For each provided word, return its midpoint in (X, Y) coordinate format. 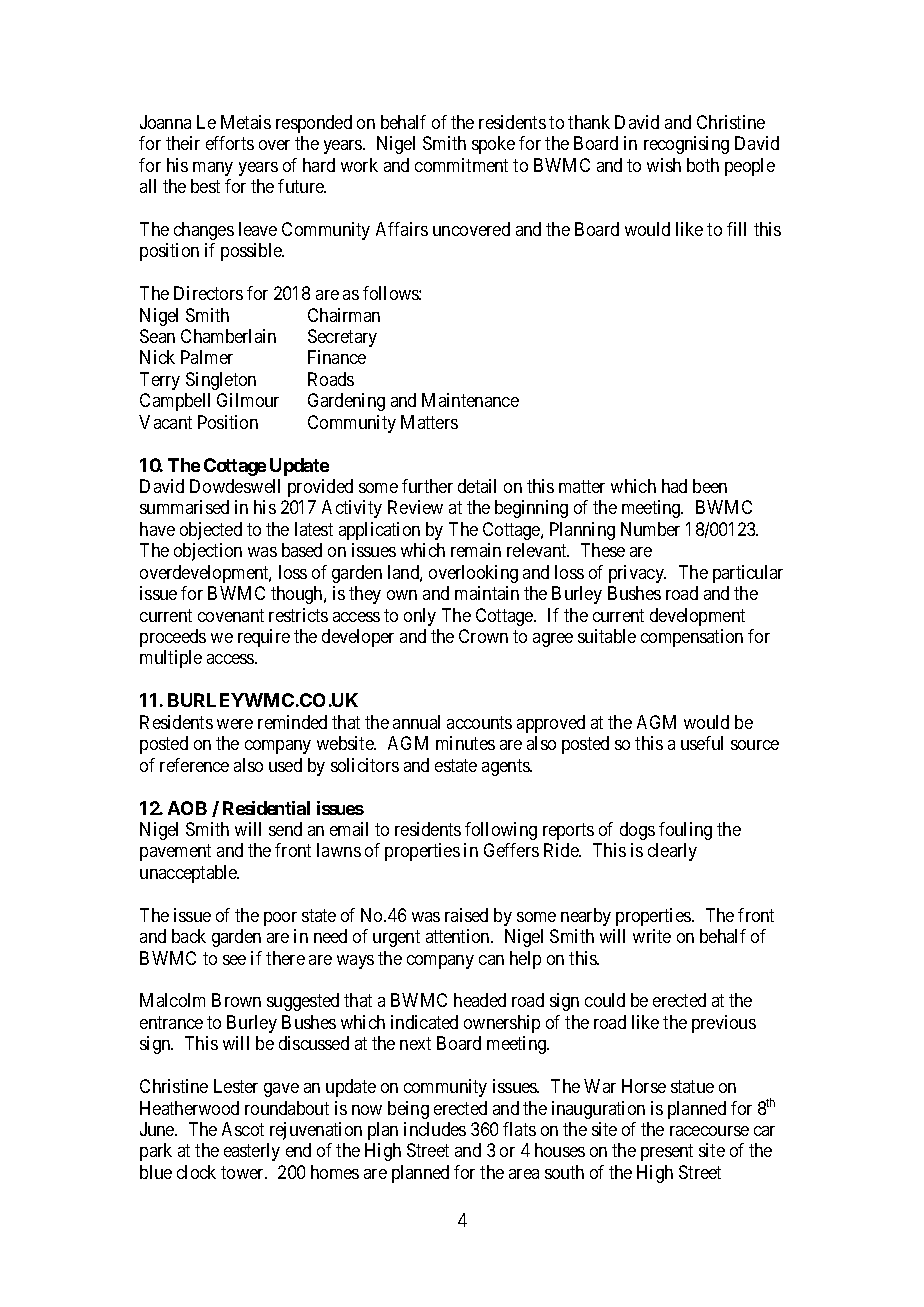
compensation (692, 638)
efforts (230, 143)
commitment (461, 165)
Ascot (243, 1129)
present (667, 1153)
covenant (231, 615)
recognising (686, 145)
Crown (483, 636)
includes (435, 1129)
